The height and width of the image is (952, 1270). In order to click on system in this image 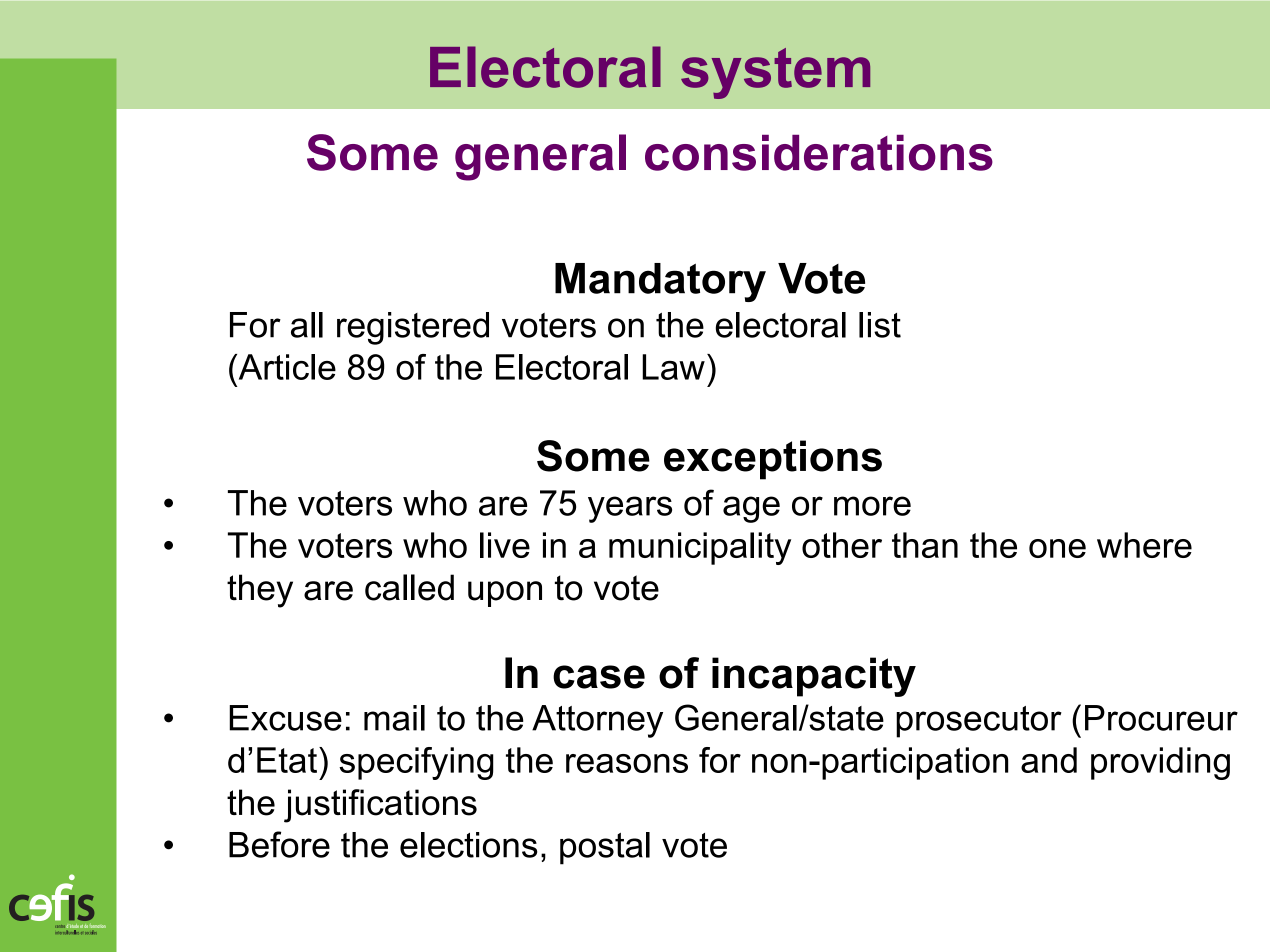, I will do `click(775, 73)`.
